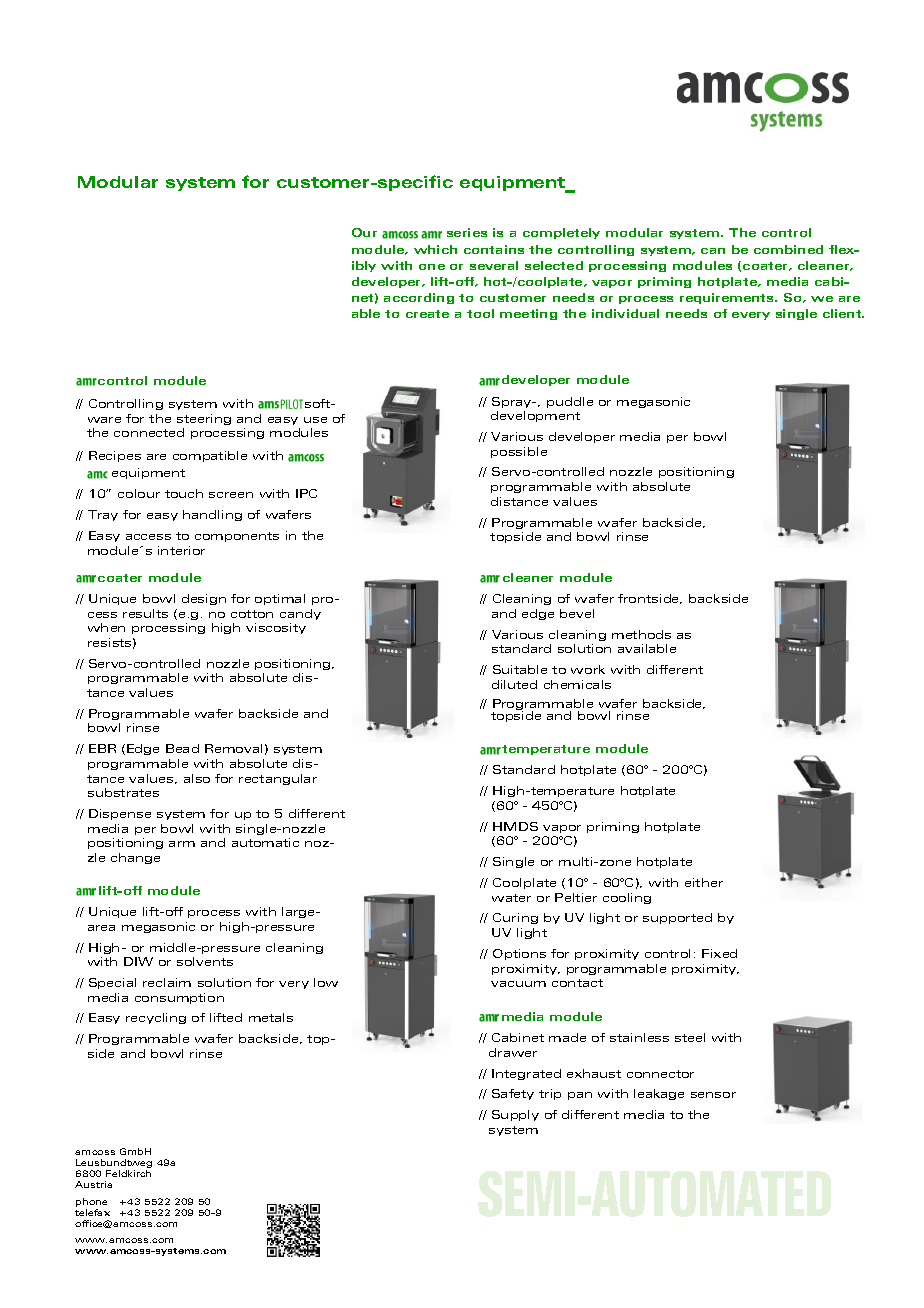  What do you see at coordinates (205, 961) in the image?
I see `solvents` at bounding box center [205, 961].
